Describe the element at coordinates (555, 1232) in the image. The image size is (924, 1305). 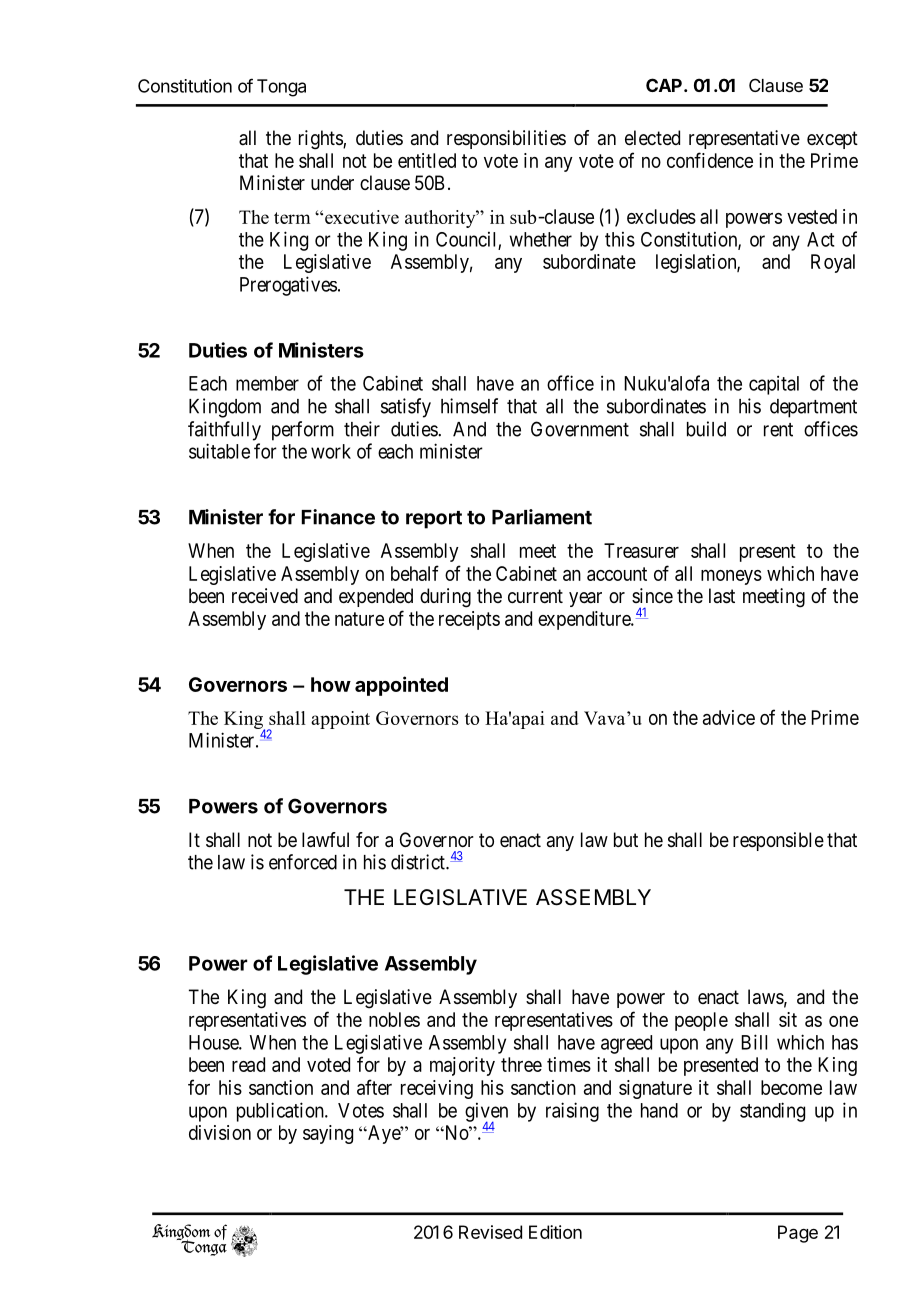
I see `Edition` at that location.
